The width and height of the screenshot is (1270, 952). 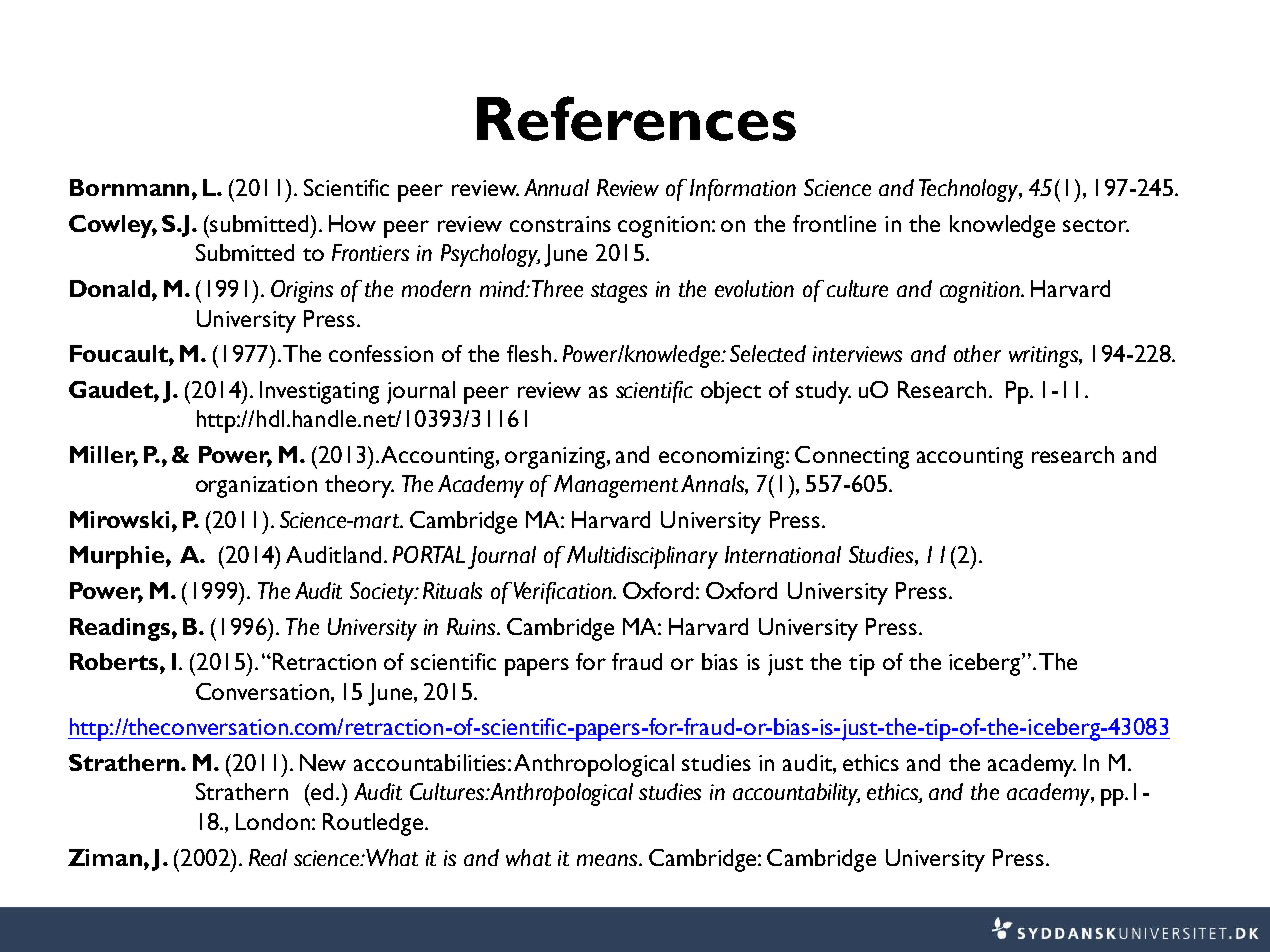 What do you see at coordinates (471, 626) in the screenshot?
I see `Ruins` at bounding box center [471, 626].
